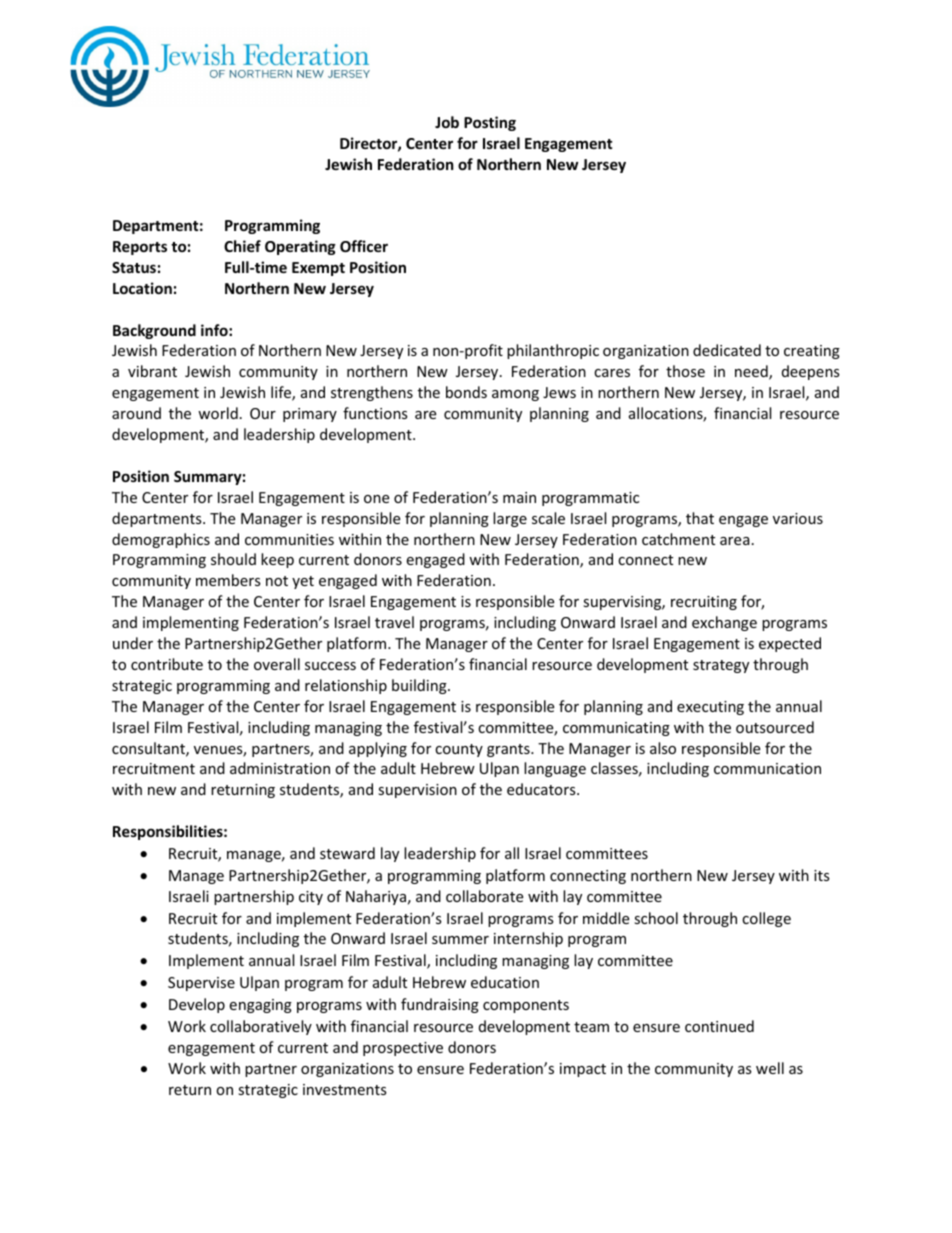 The height and width of the screenshot is (1233, 952). I want to click on well, so click(770, 1068).
